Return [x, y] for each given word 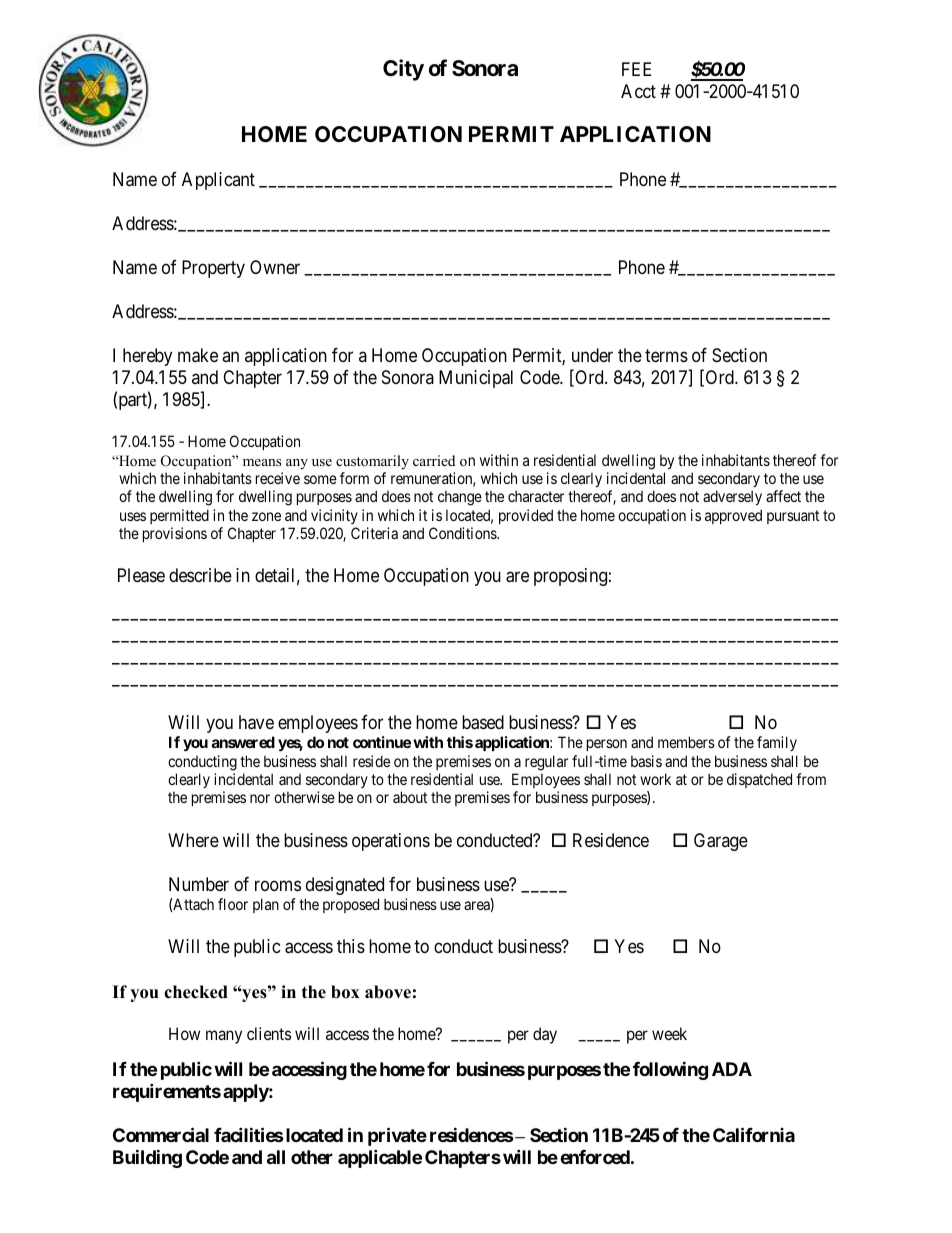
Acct [638, 91]
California [754, 1134]
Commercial [161, 1134]
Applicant [218, 181]
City [403, 70]
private [397, 1136]
